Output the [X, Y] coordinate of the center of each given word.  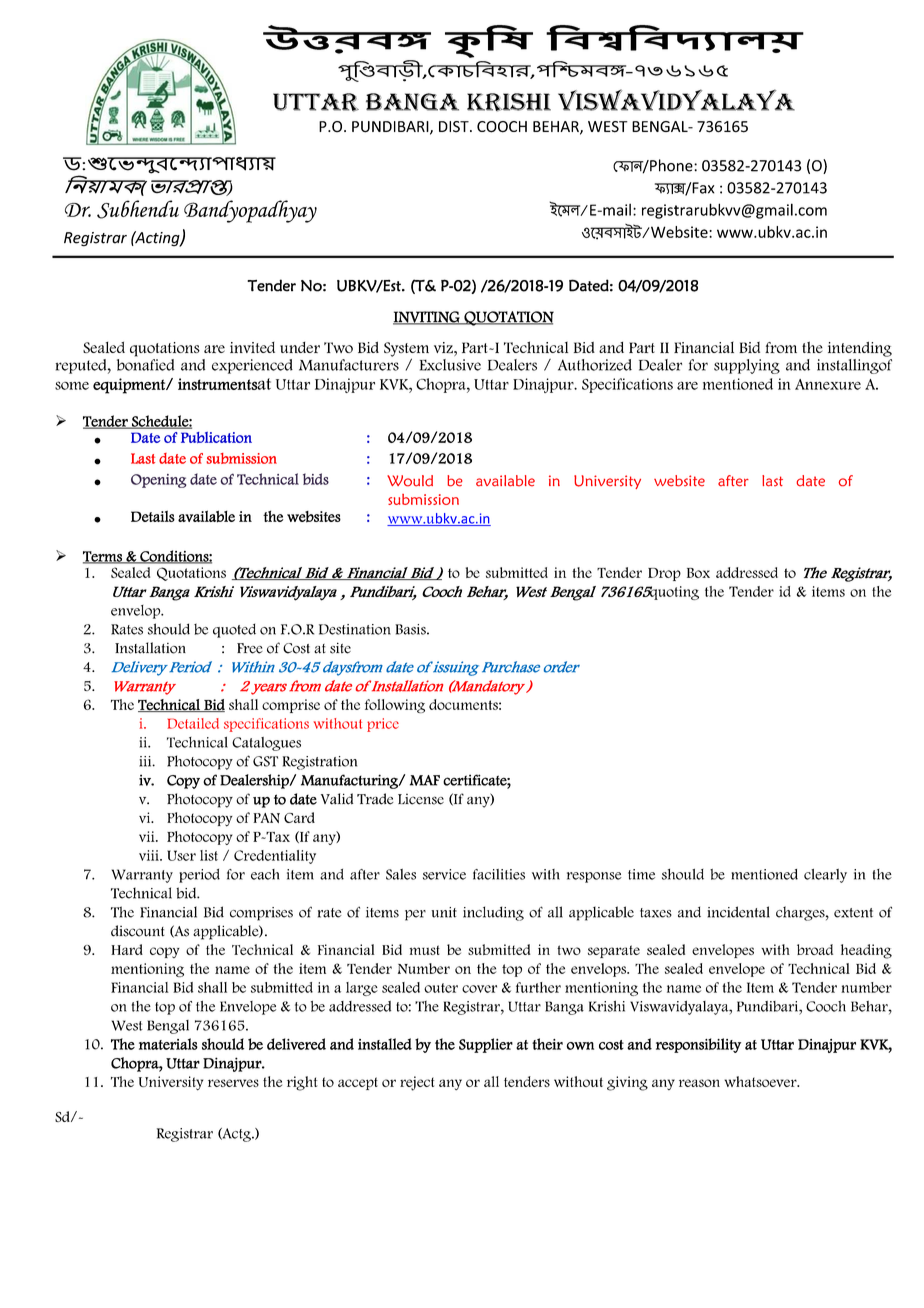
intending [860, 349]
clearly [825, 876]
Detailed [193, 723]
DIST [455, 126]
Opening [158, 481]
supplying [747, 366]
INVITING [427, 318]
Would [410, 481]
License [421, 799]
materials [168, 1044]
